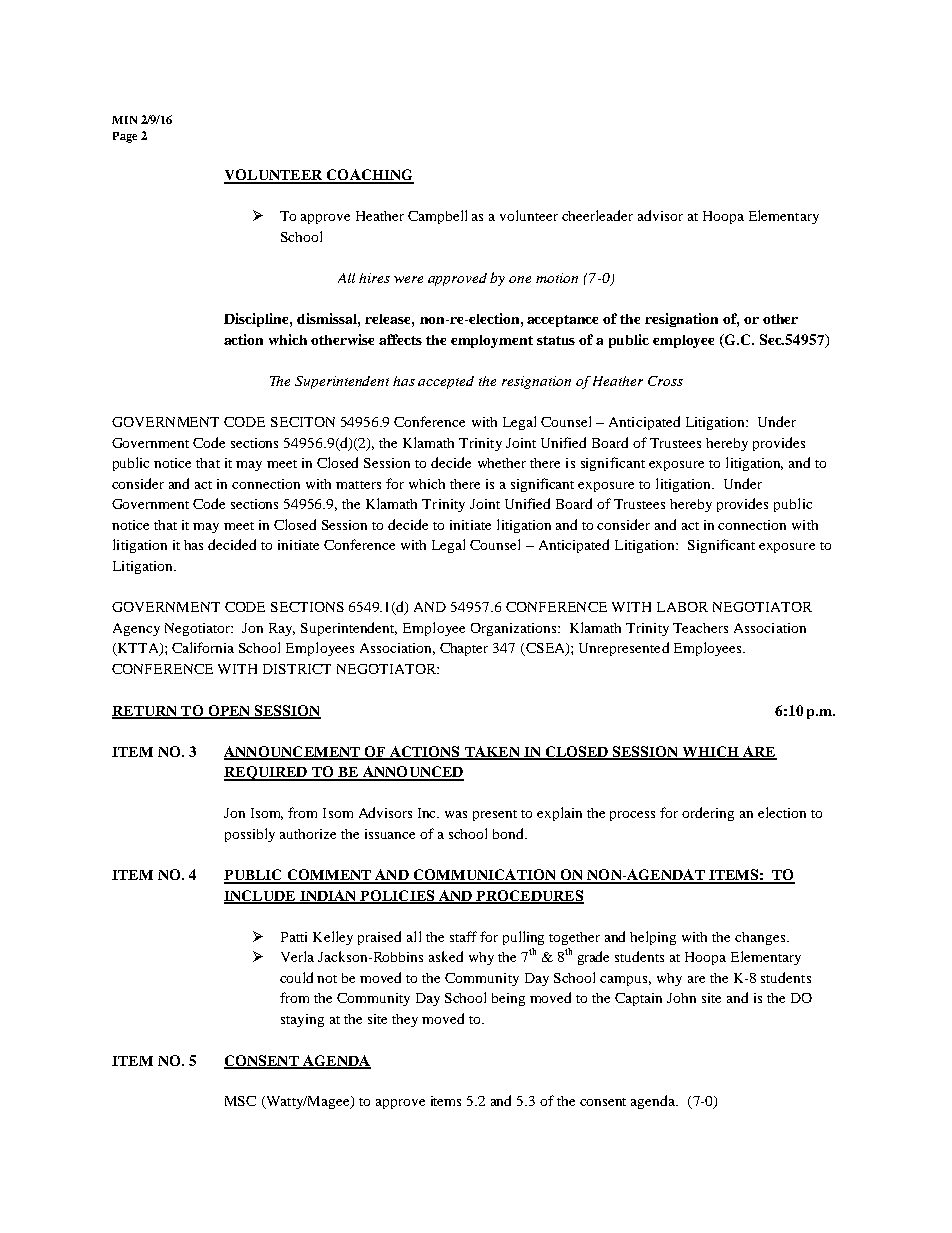 The height and width of the screenshot is (1233, 952). I want to click on affects, so click(400, 339).
